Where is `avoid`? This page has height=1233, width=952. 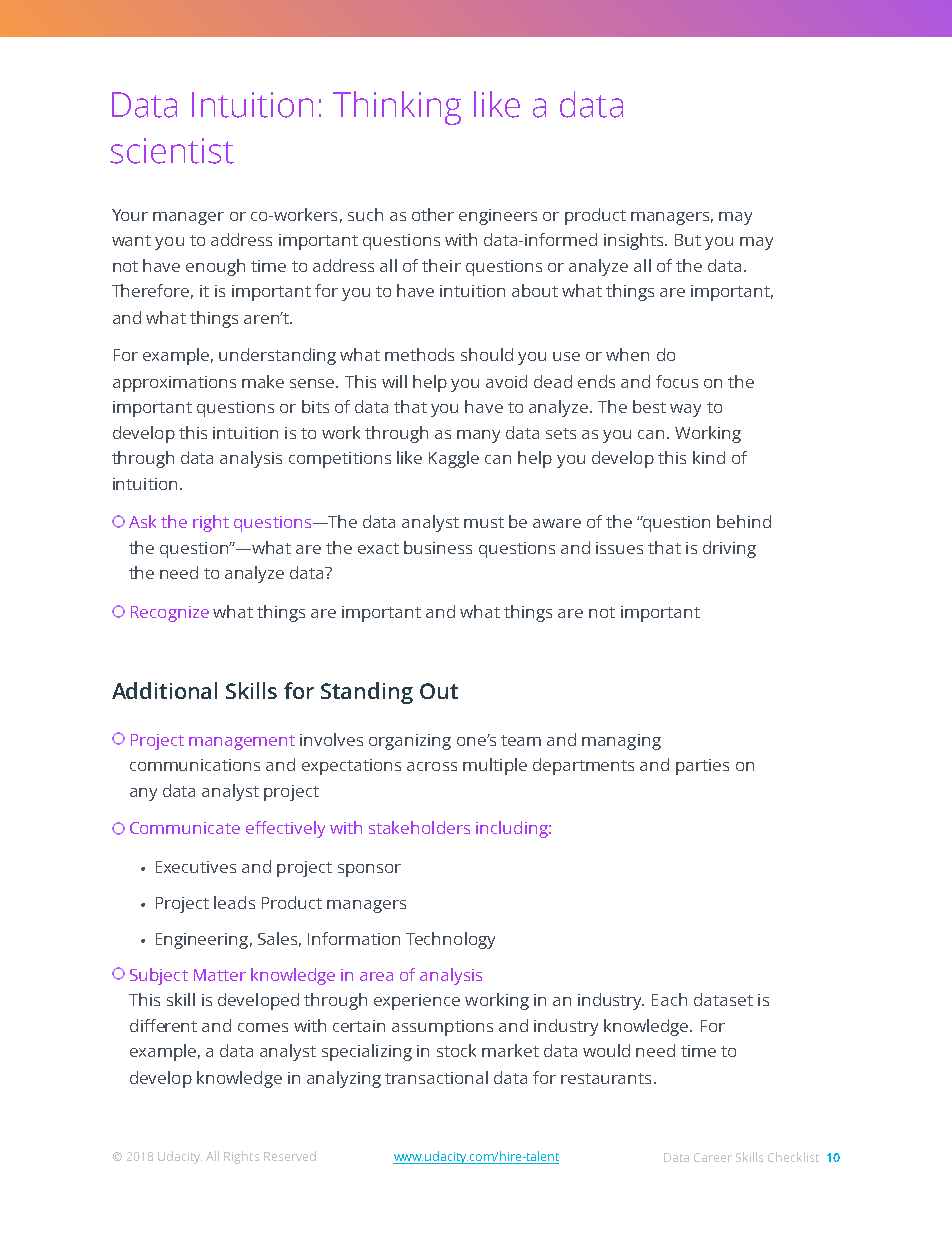
avoid is located at coordinates (506, 381).
